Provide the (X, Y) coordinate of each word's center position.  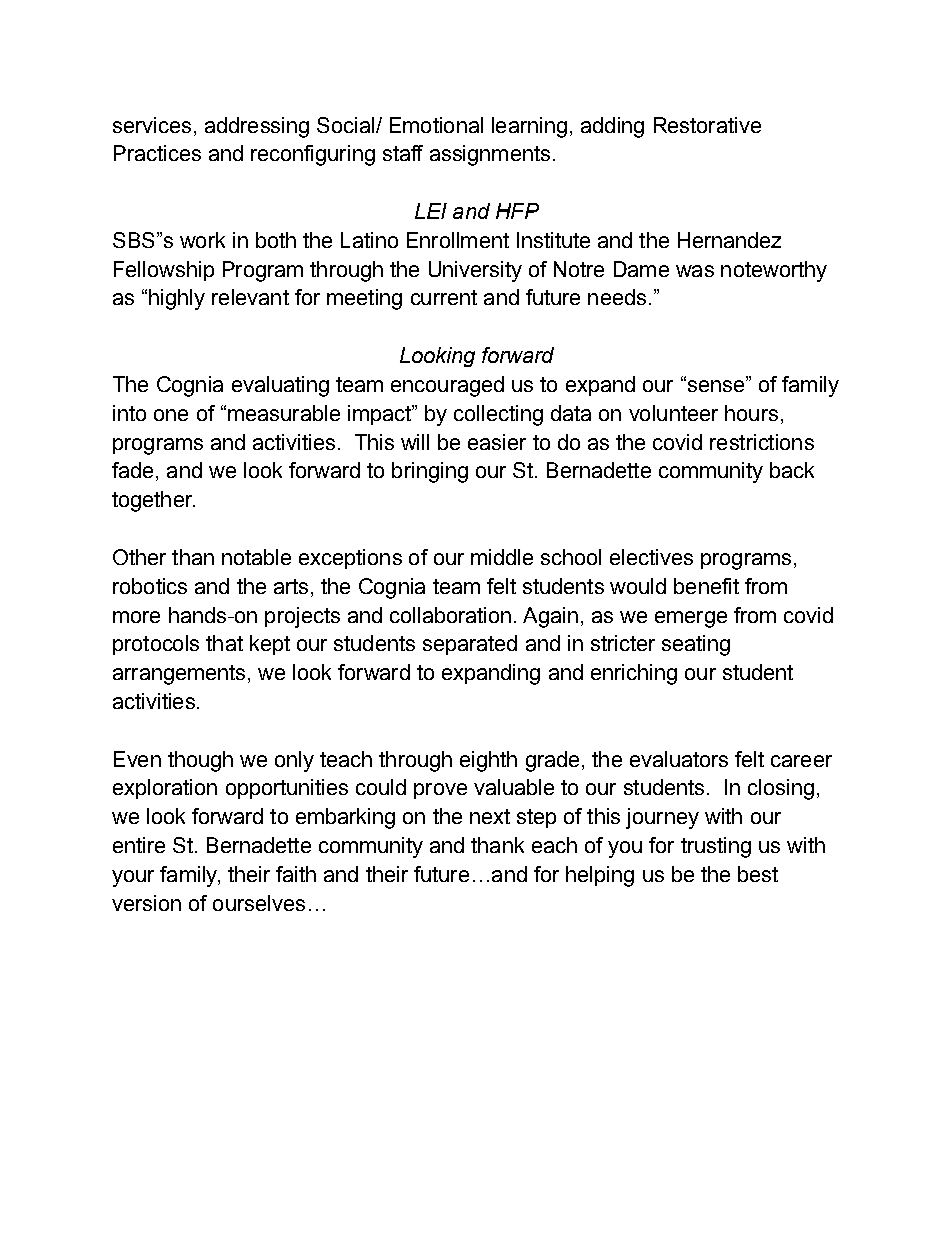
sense (714, 385)
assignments (490, 155)
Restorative (707, 125)
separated (470, 645)
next (490, 816)
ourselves (259, 903)
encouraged (447, 386)
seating (696, 645)
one (171, 415)
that (224, 643)
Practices (157, 153)
